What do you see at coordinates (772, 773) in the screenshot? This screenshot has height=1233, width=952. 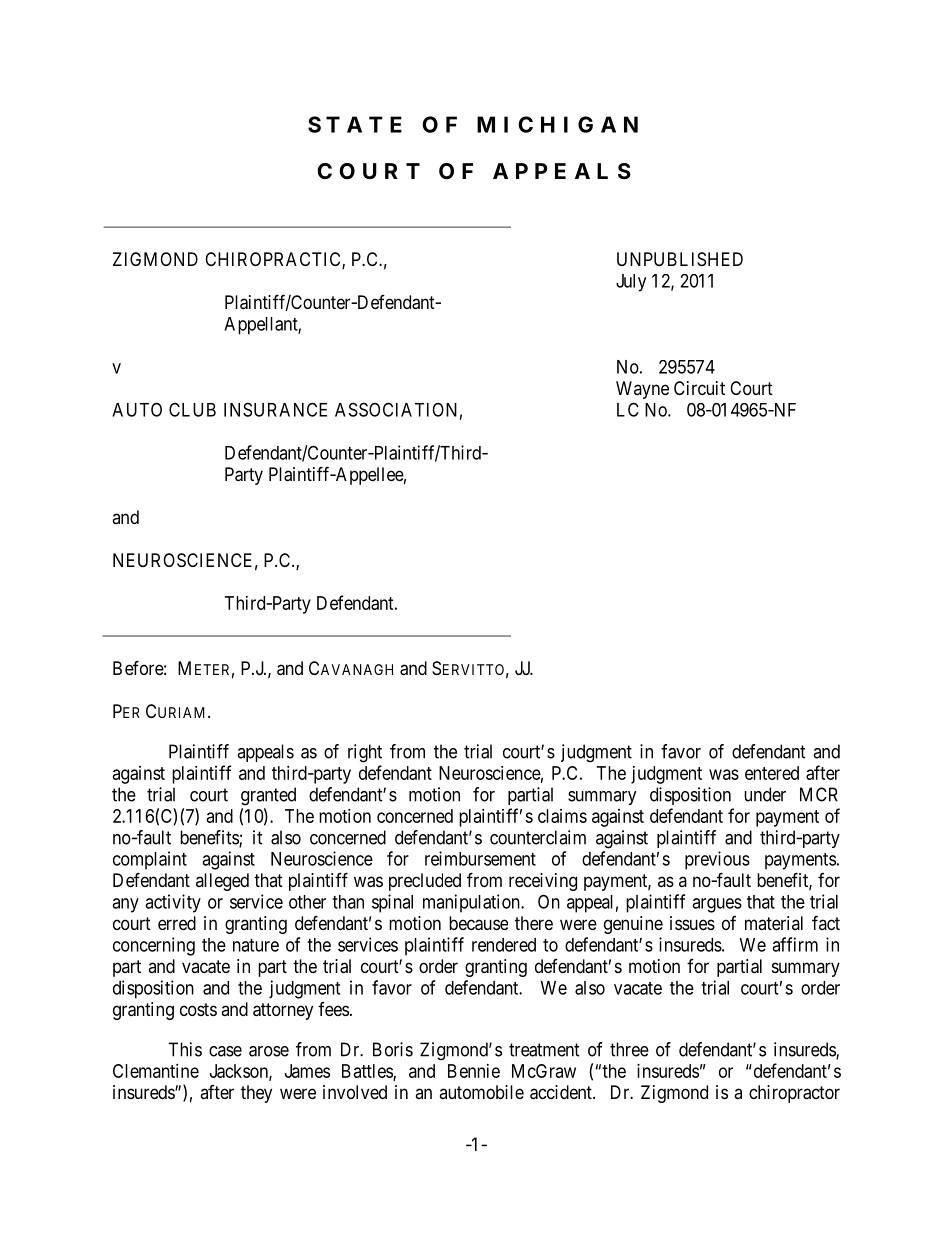 I see `entered` at bounding box center [772, 773].
